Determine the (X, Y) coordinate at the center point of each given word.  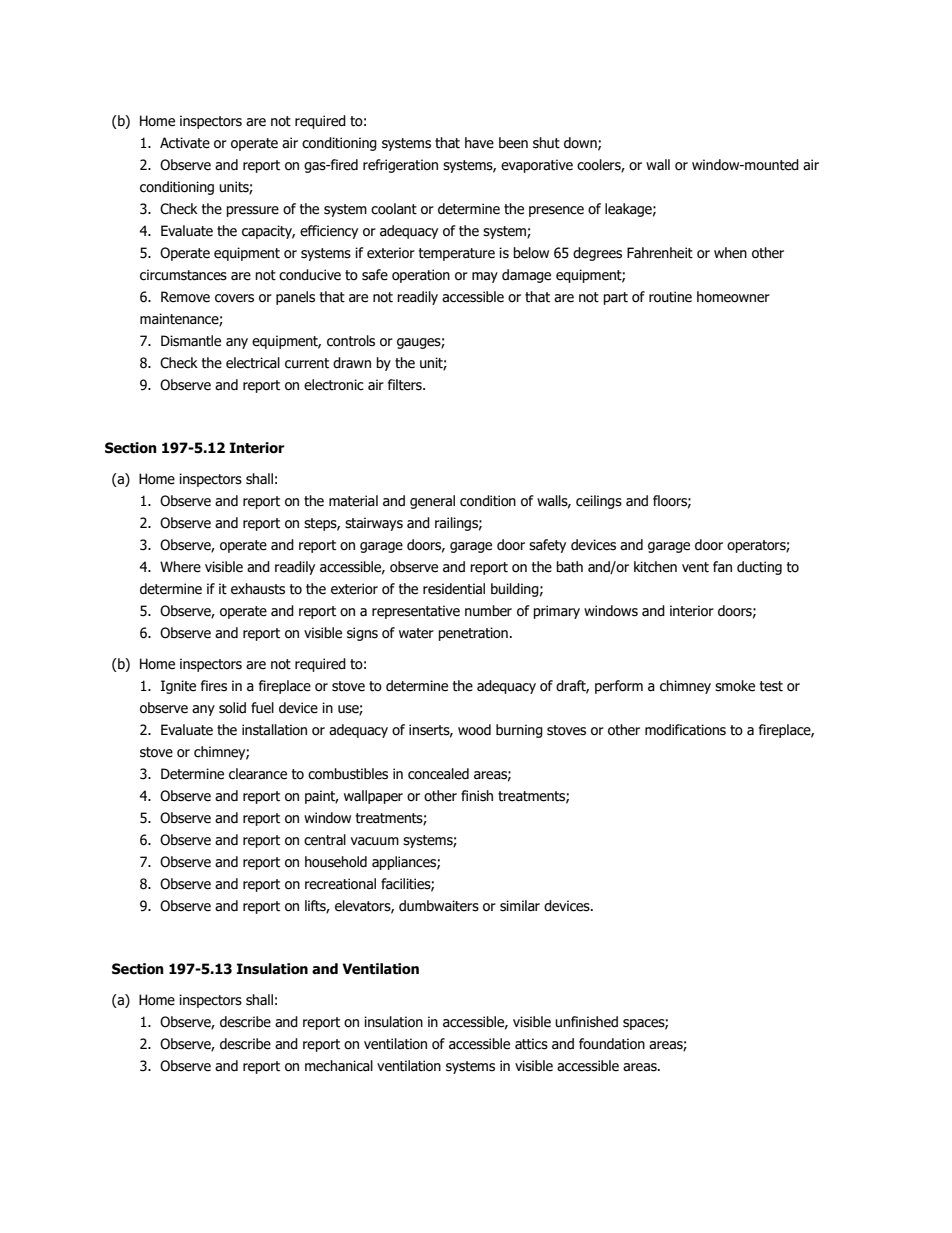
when (730, 253)
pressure (252, 211)
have (479, 143)
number (488, 611)
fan (722, 567)
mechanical (339, 1066)
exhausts (258, 589)
